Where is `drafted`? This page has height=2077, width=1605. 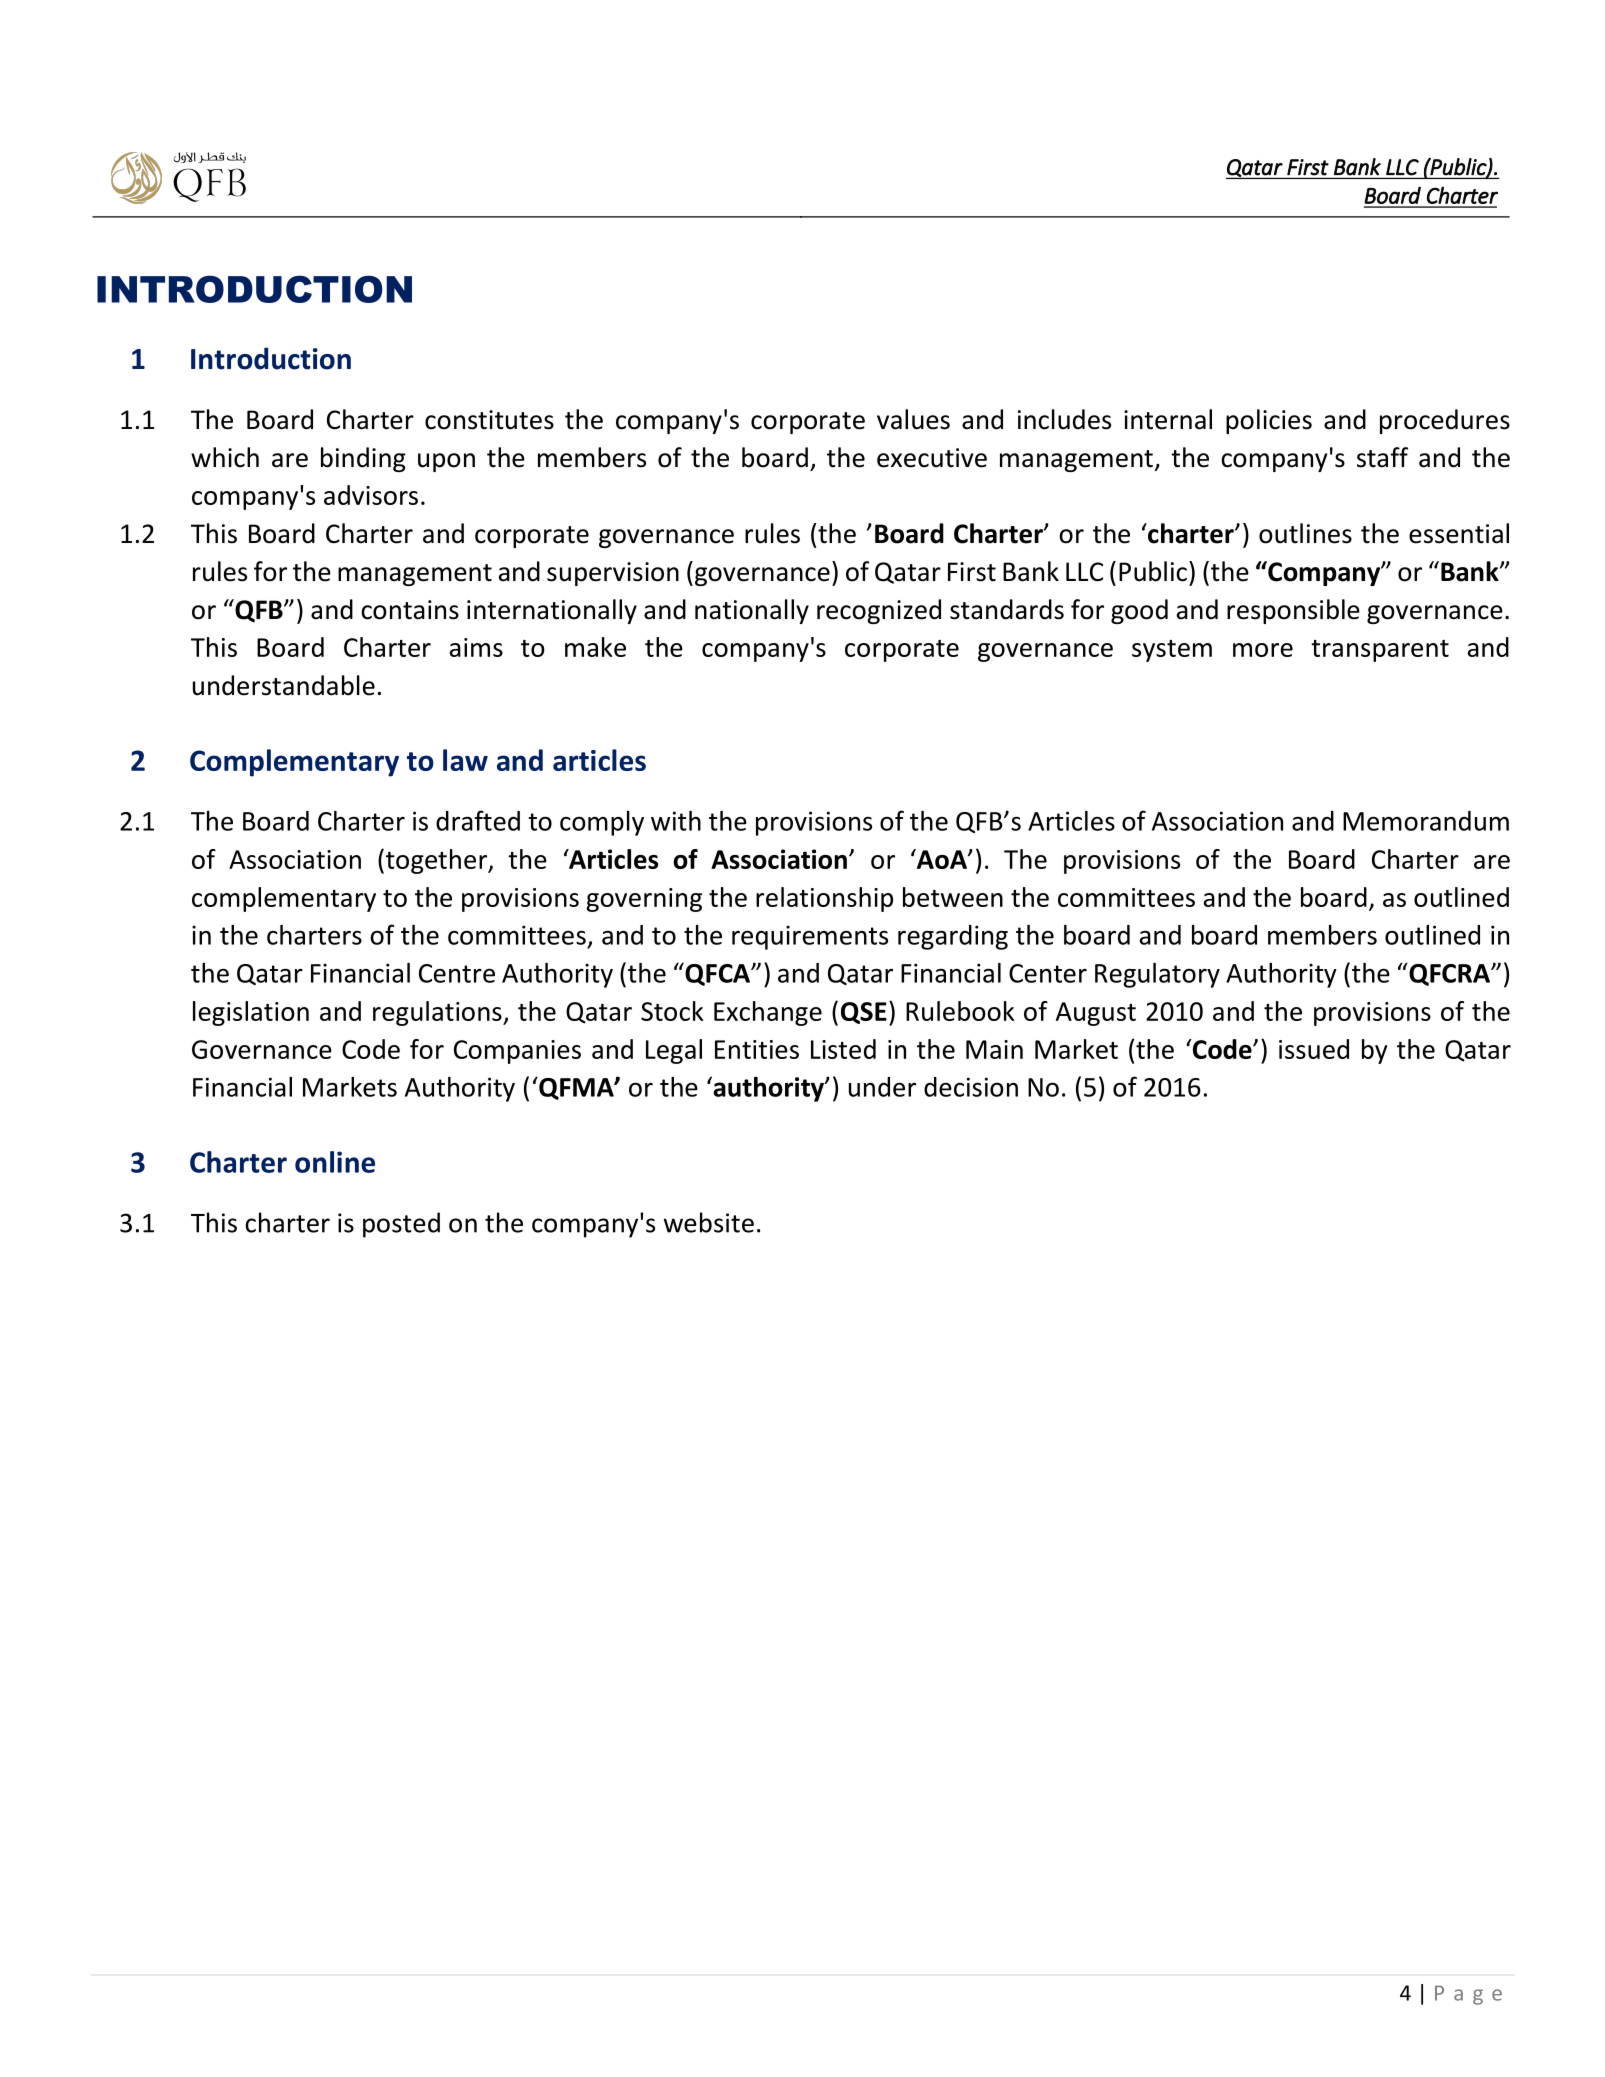 drafted is located at coordinates (478, 820).
